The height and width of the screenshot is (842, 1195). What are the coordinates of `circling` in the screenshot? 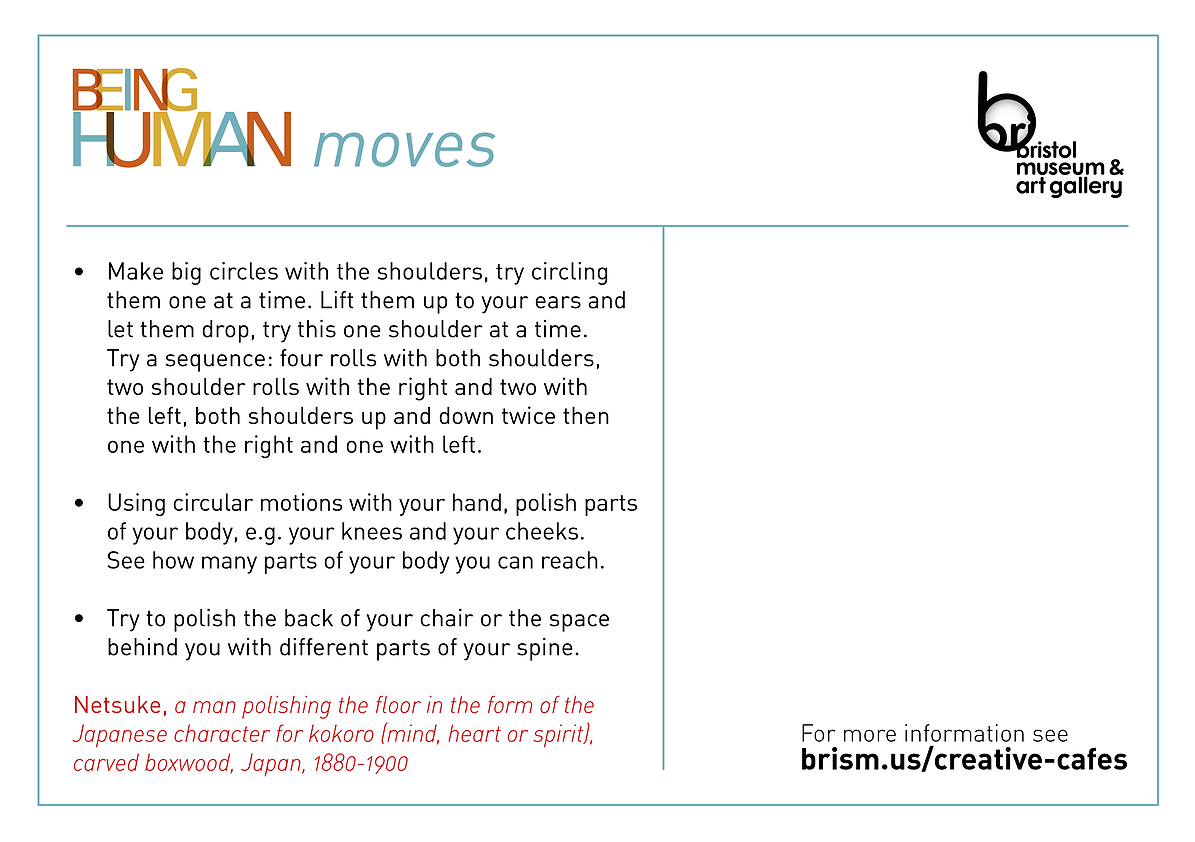 It's located at (569, 273).
